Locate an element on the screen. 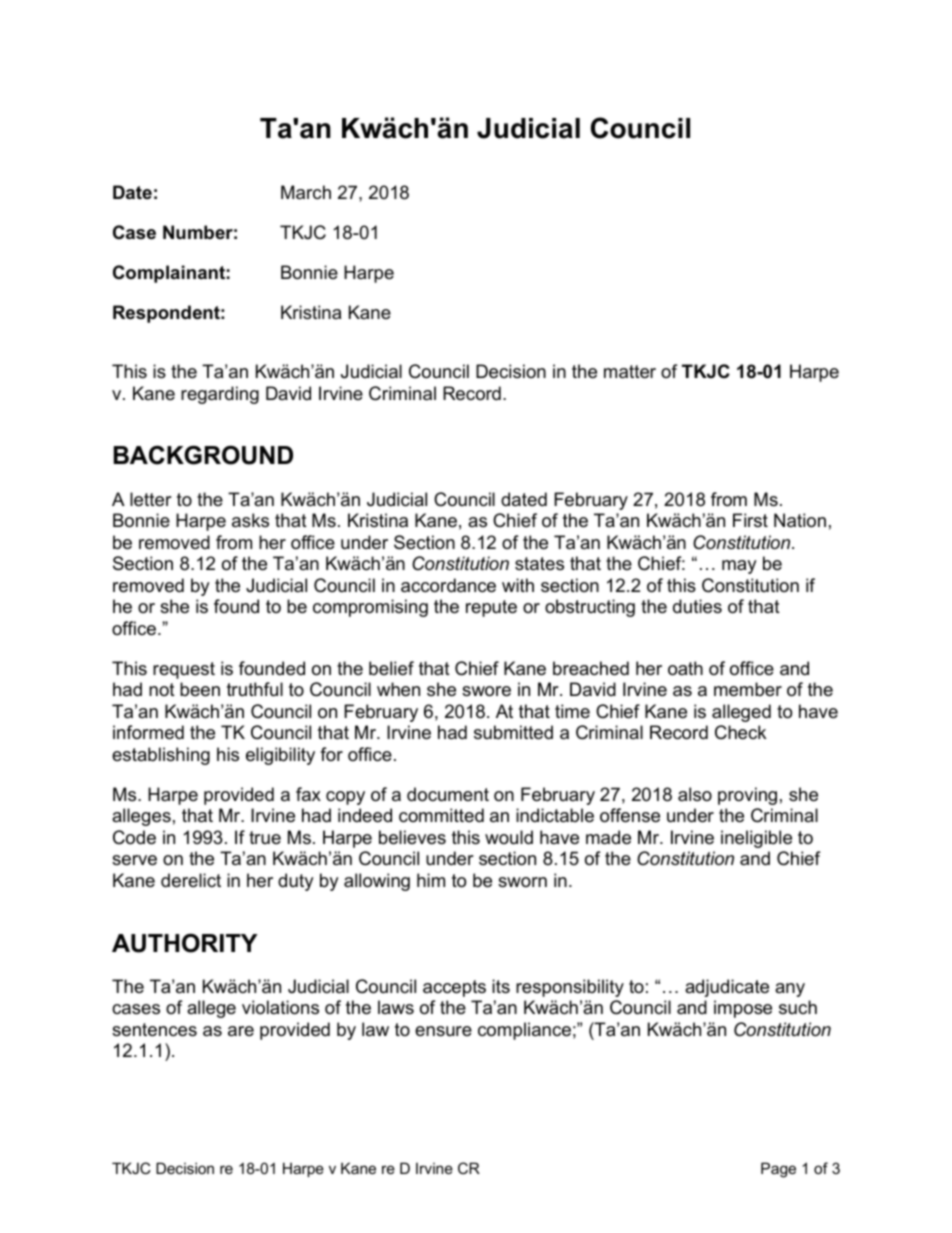 The height and width of the screenshot is (1233, 952). March is located at coordinates (306, 192).
